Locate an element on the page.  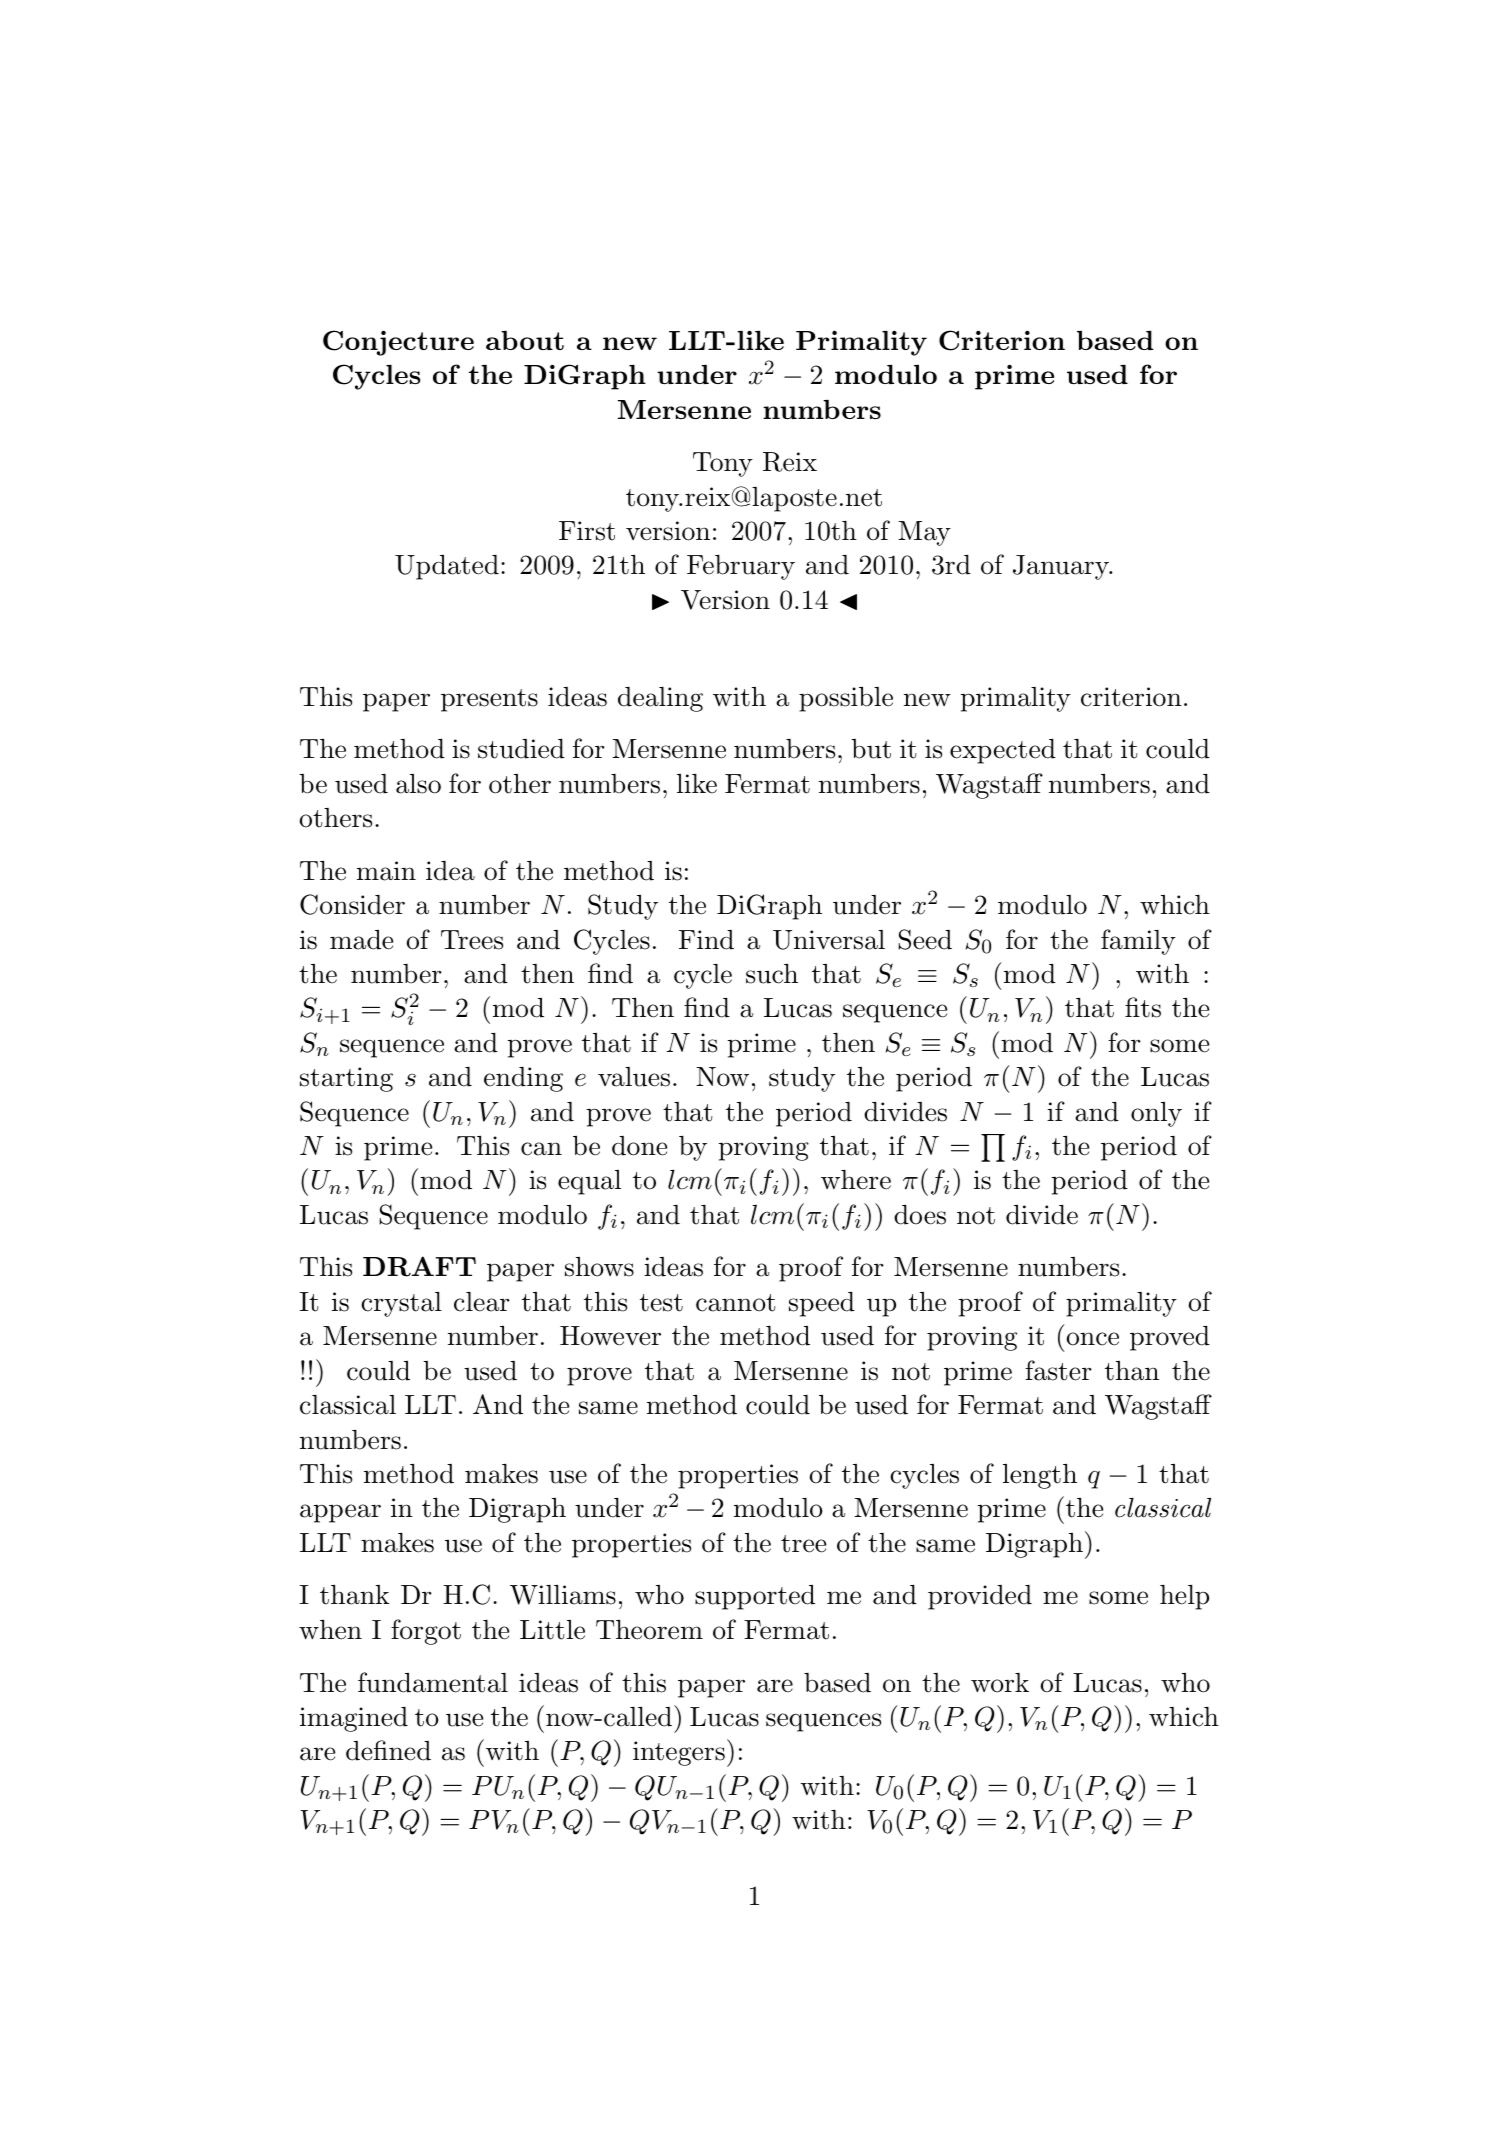
February is located at coordinates (741, 567).
